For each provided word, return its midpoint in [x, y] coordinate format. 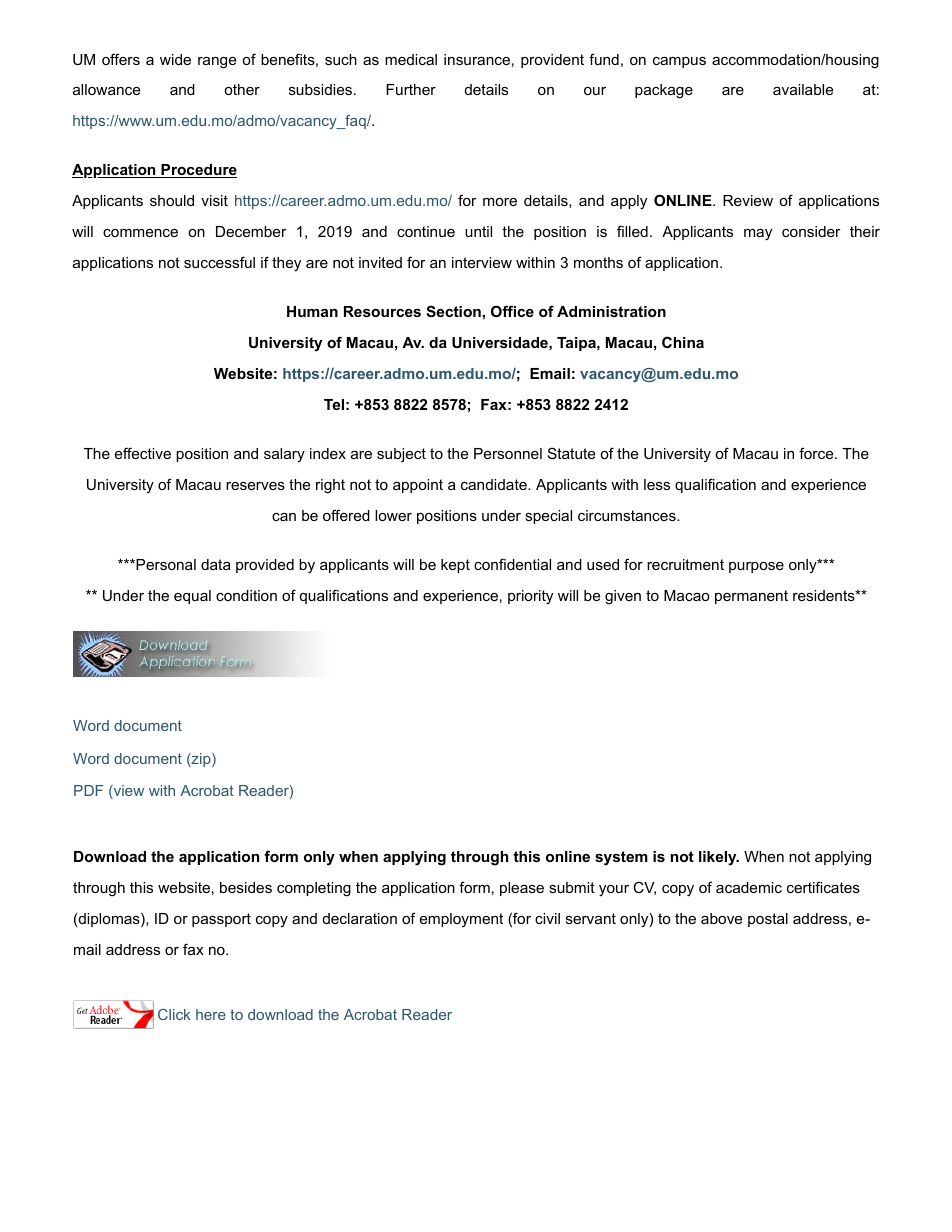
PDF [88, 790]
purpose [756, 567]
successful [219, 262]
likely [718, 858]
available [803, 89]
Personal [165, 564]
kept [455, 566]
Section [453, 311]
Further [411, 89]
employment [461, 920]
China [683, 342]
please [522, 889]
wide [175, 59]
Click [174, 1014]
